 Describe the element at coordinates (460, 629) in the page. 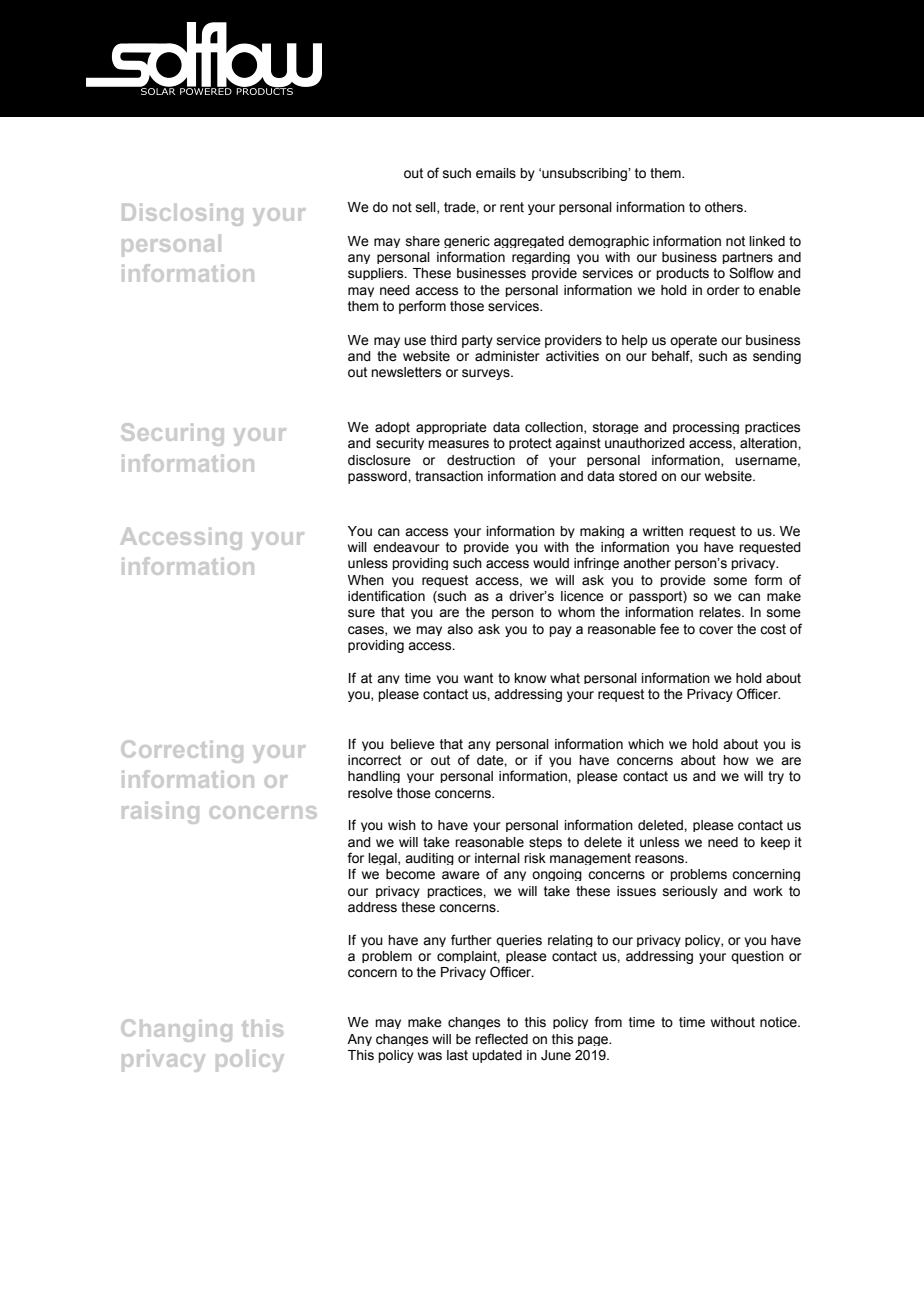

I see `also` at that location.
